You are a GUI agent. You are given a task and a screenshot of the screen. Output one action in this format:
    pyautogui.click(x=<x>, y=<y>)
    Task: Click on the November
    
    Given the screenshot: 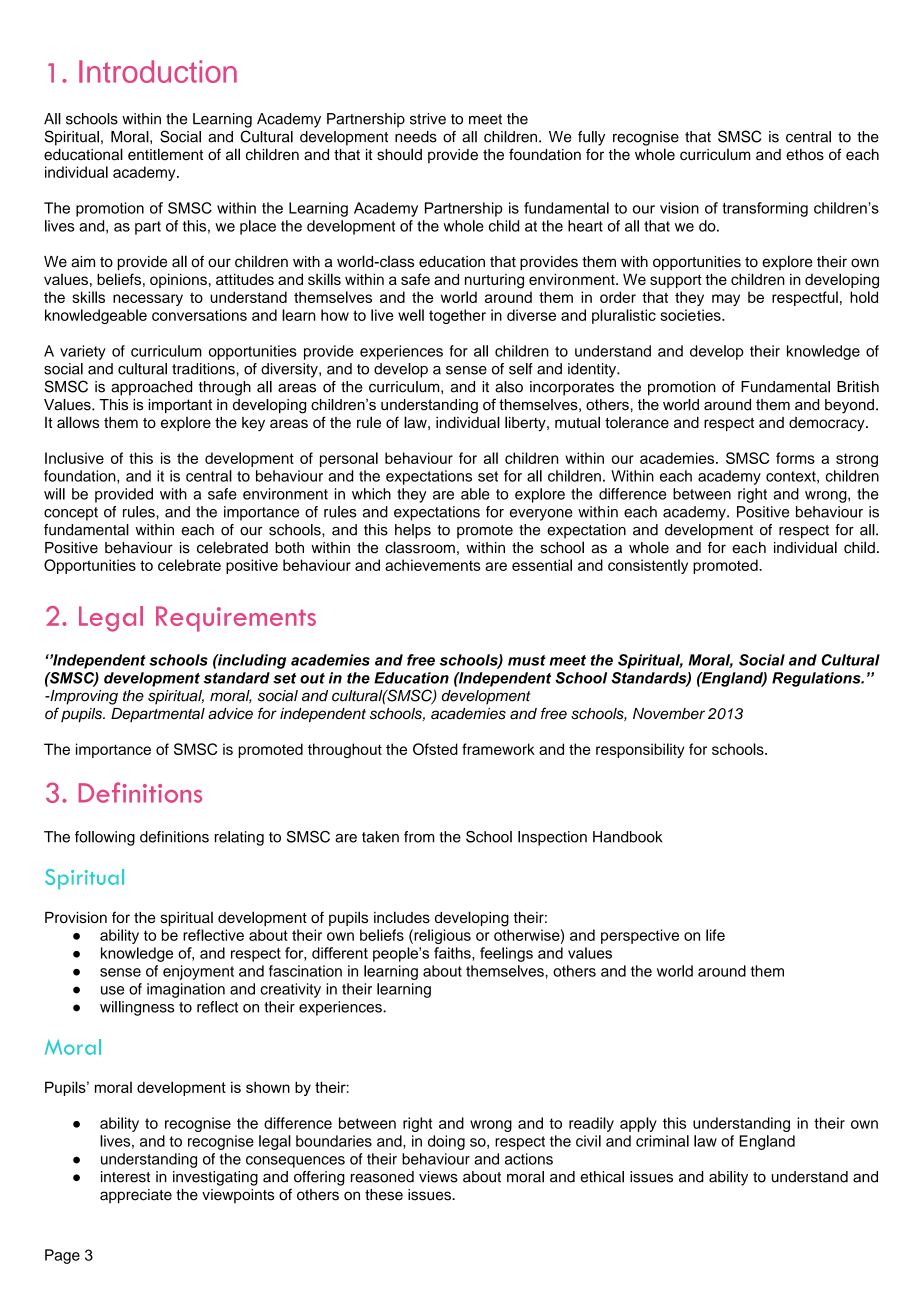 What is the action you would take?
    pyautogui.click(x=669, y=713)
